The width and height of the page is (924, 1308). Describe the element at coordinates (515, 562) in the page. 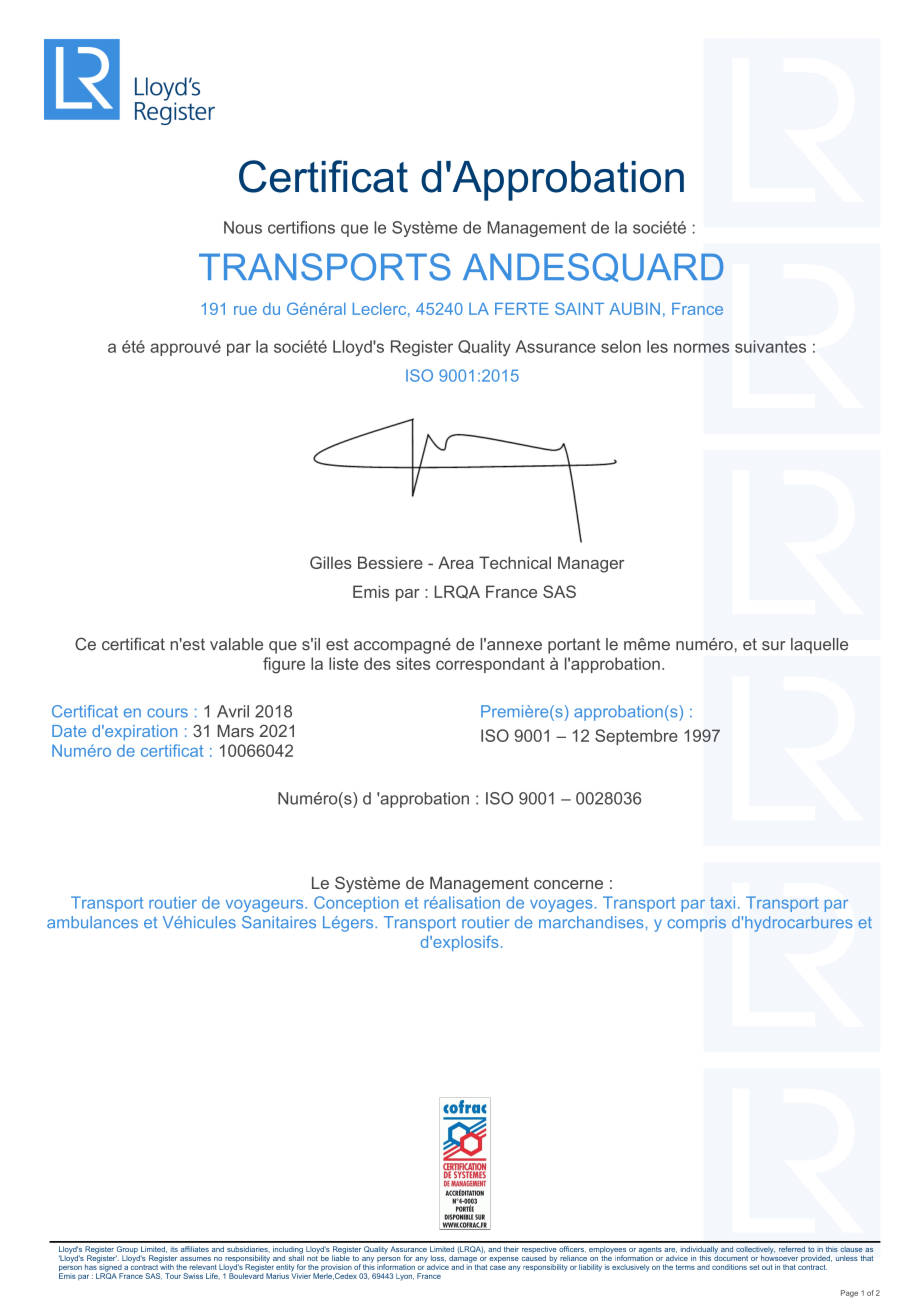

I see `Technical` at that location.
